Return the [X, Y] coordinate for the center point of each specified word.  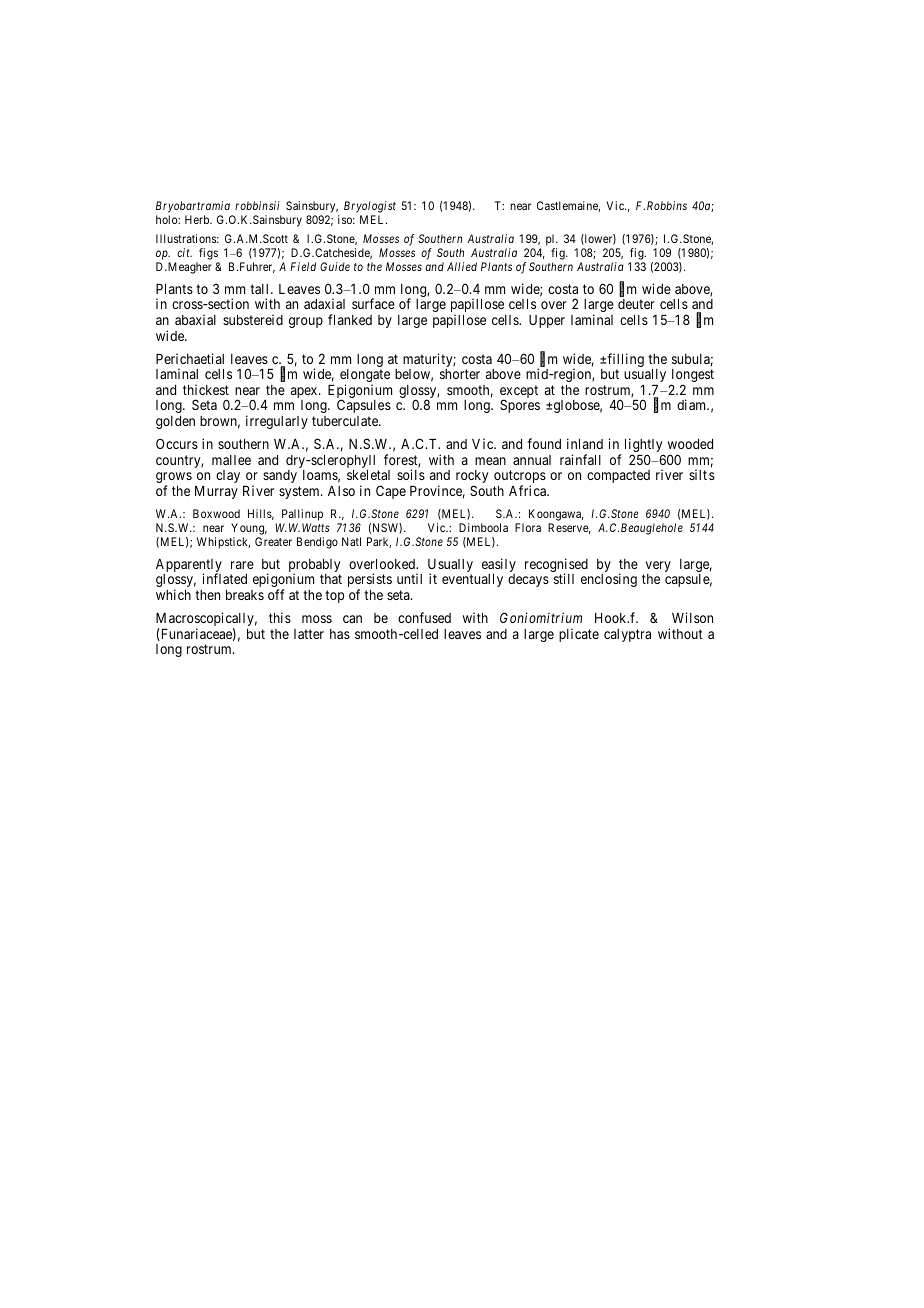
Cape [391, 492]
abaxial [195, 319]
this [280, 617]
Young [249, 529]
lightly [644, 446]
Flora [528, 527]
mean [490, 461]
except [519, 393]
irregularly [277, 422]
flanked [350, 319]
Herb [198, 219]
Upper [547, 321]
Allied [462, 266]
